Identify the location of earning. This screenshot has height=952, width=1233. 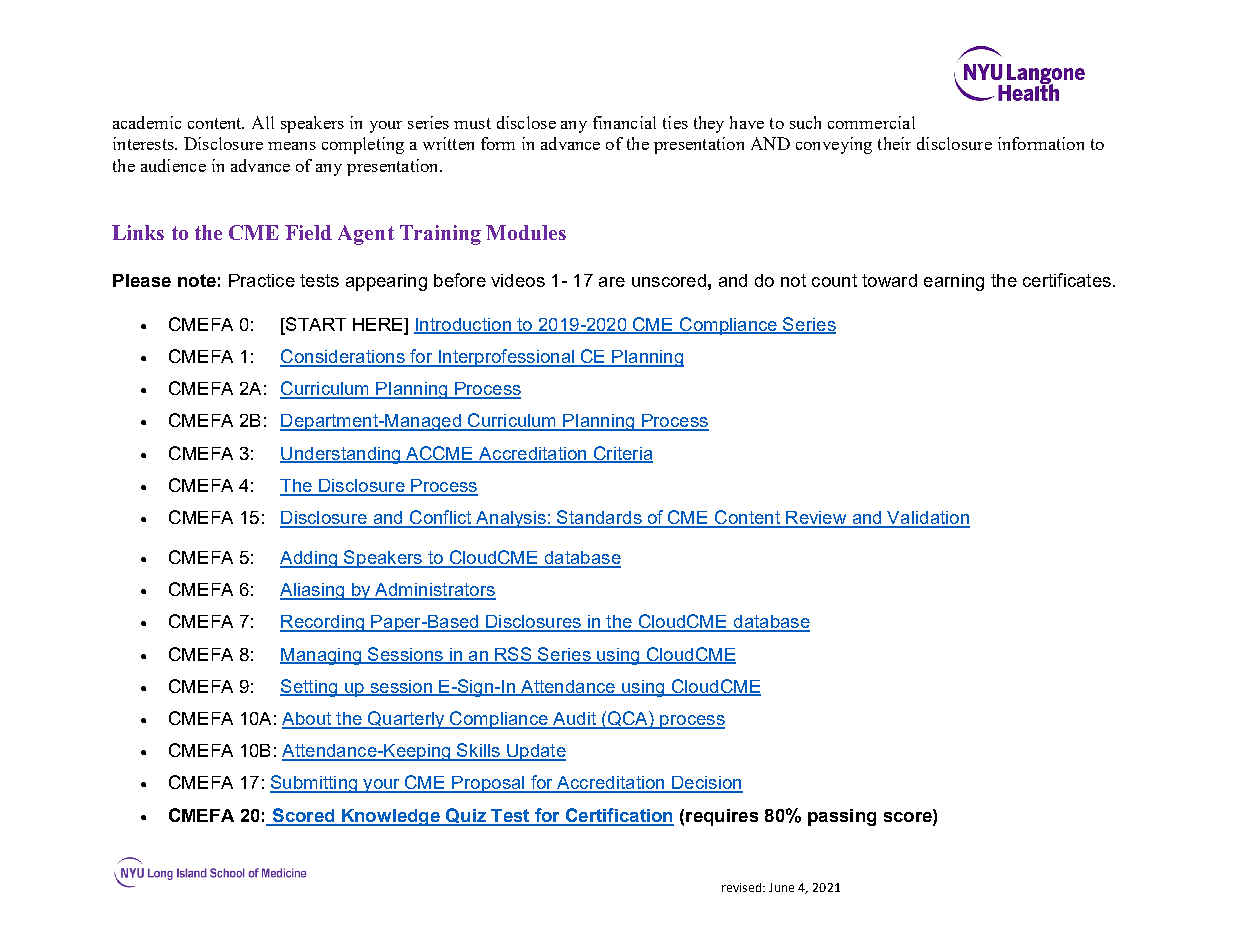
(954, 282).
